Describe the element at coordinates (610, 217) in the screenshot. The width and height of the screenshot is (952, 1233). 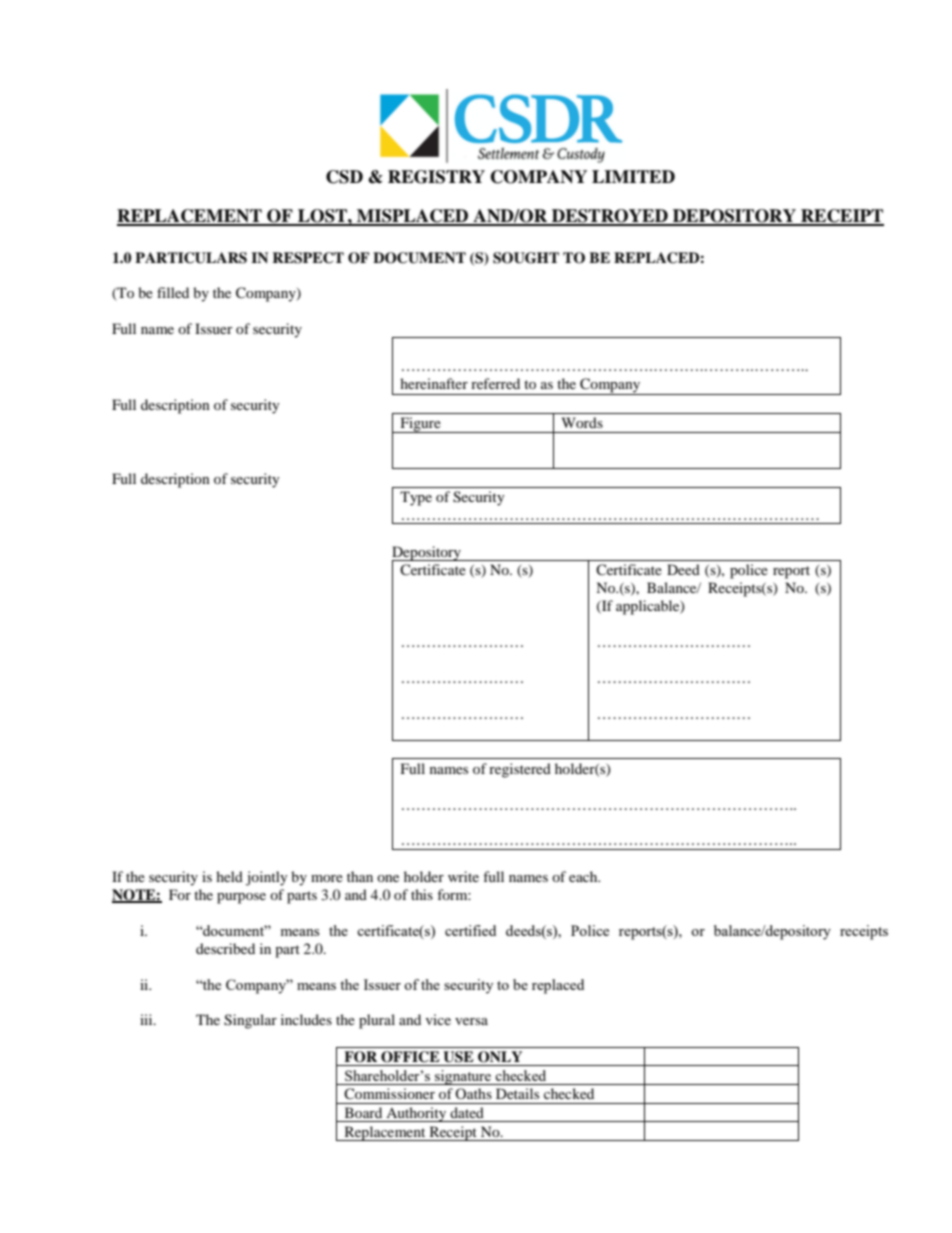
I see `DESTROYED` at that location.
